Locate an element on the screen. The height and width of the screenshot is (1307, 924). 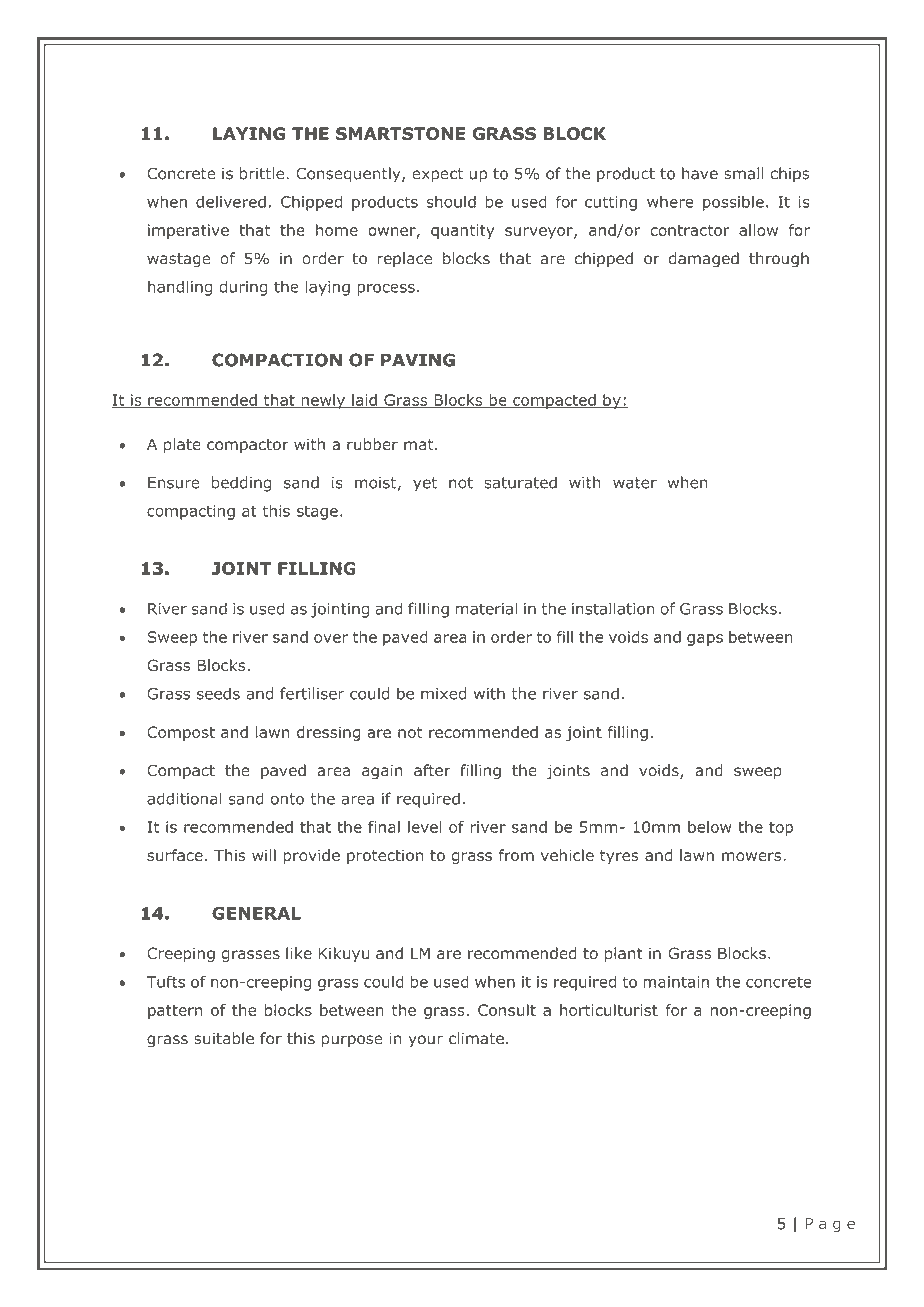
water is located at coordinates (635, 483).
